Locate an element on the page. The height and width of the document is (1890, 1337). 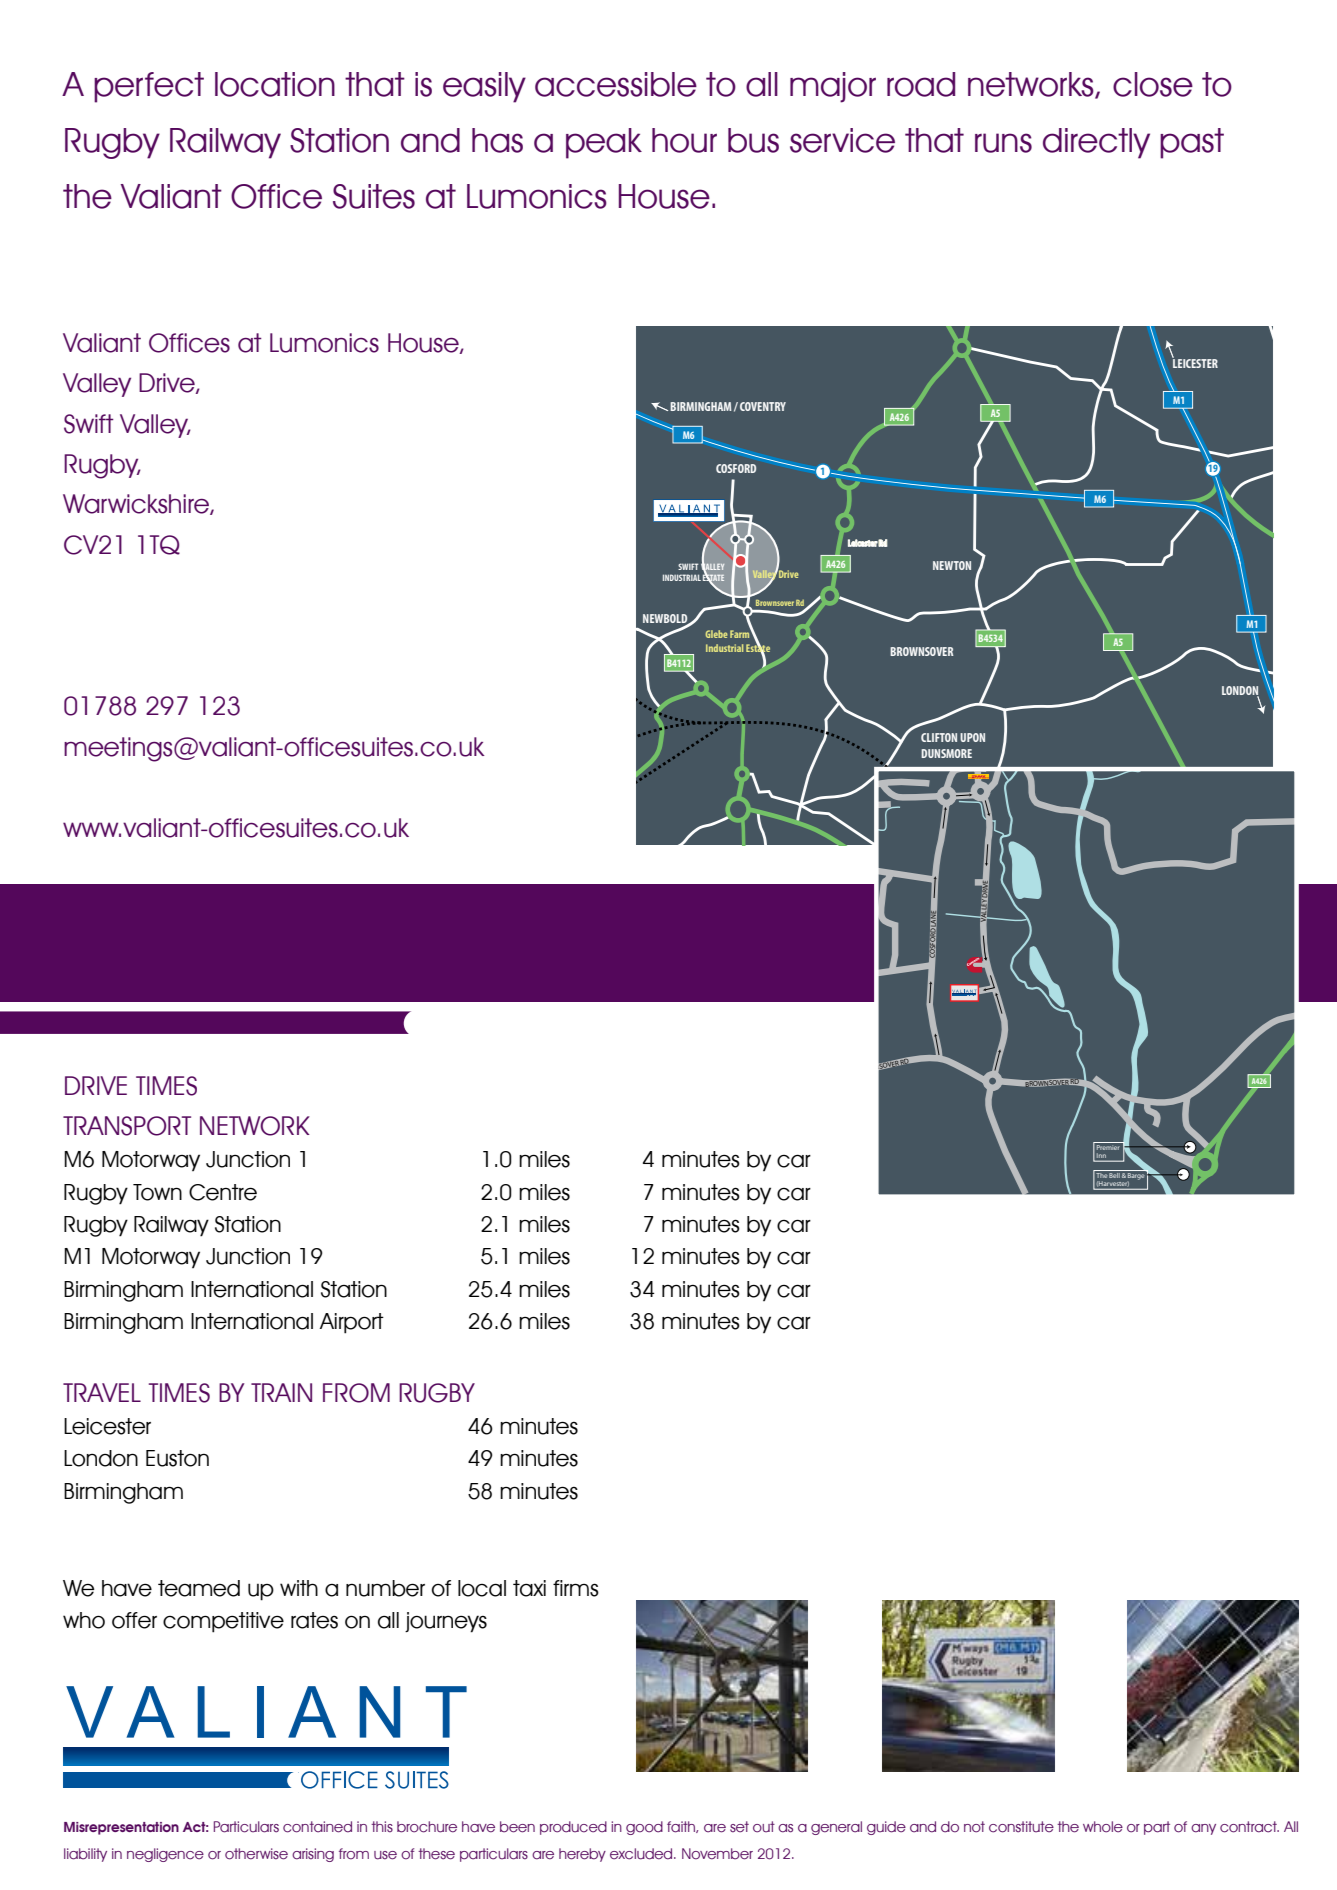
COVENTRY is located at coordinates (763, 406).
